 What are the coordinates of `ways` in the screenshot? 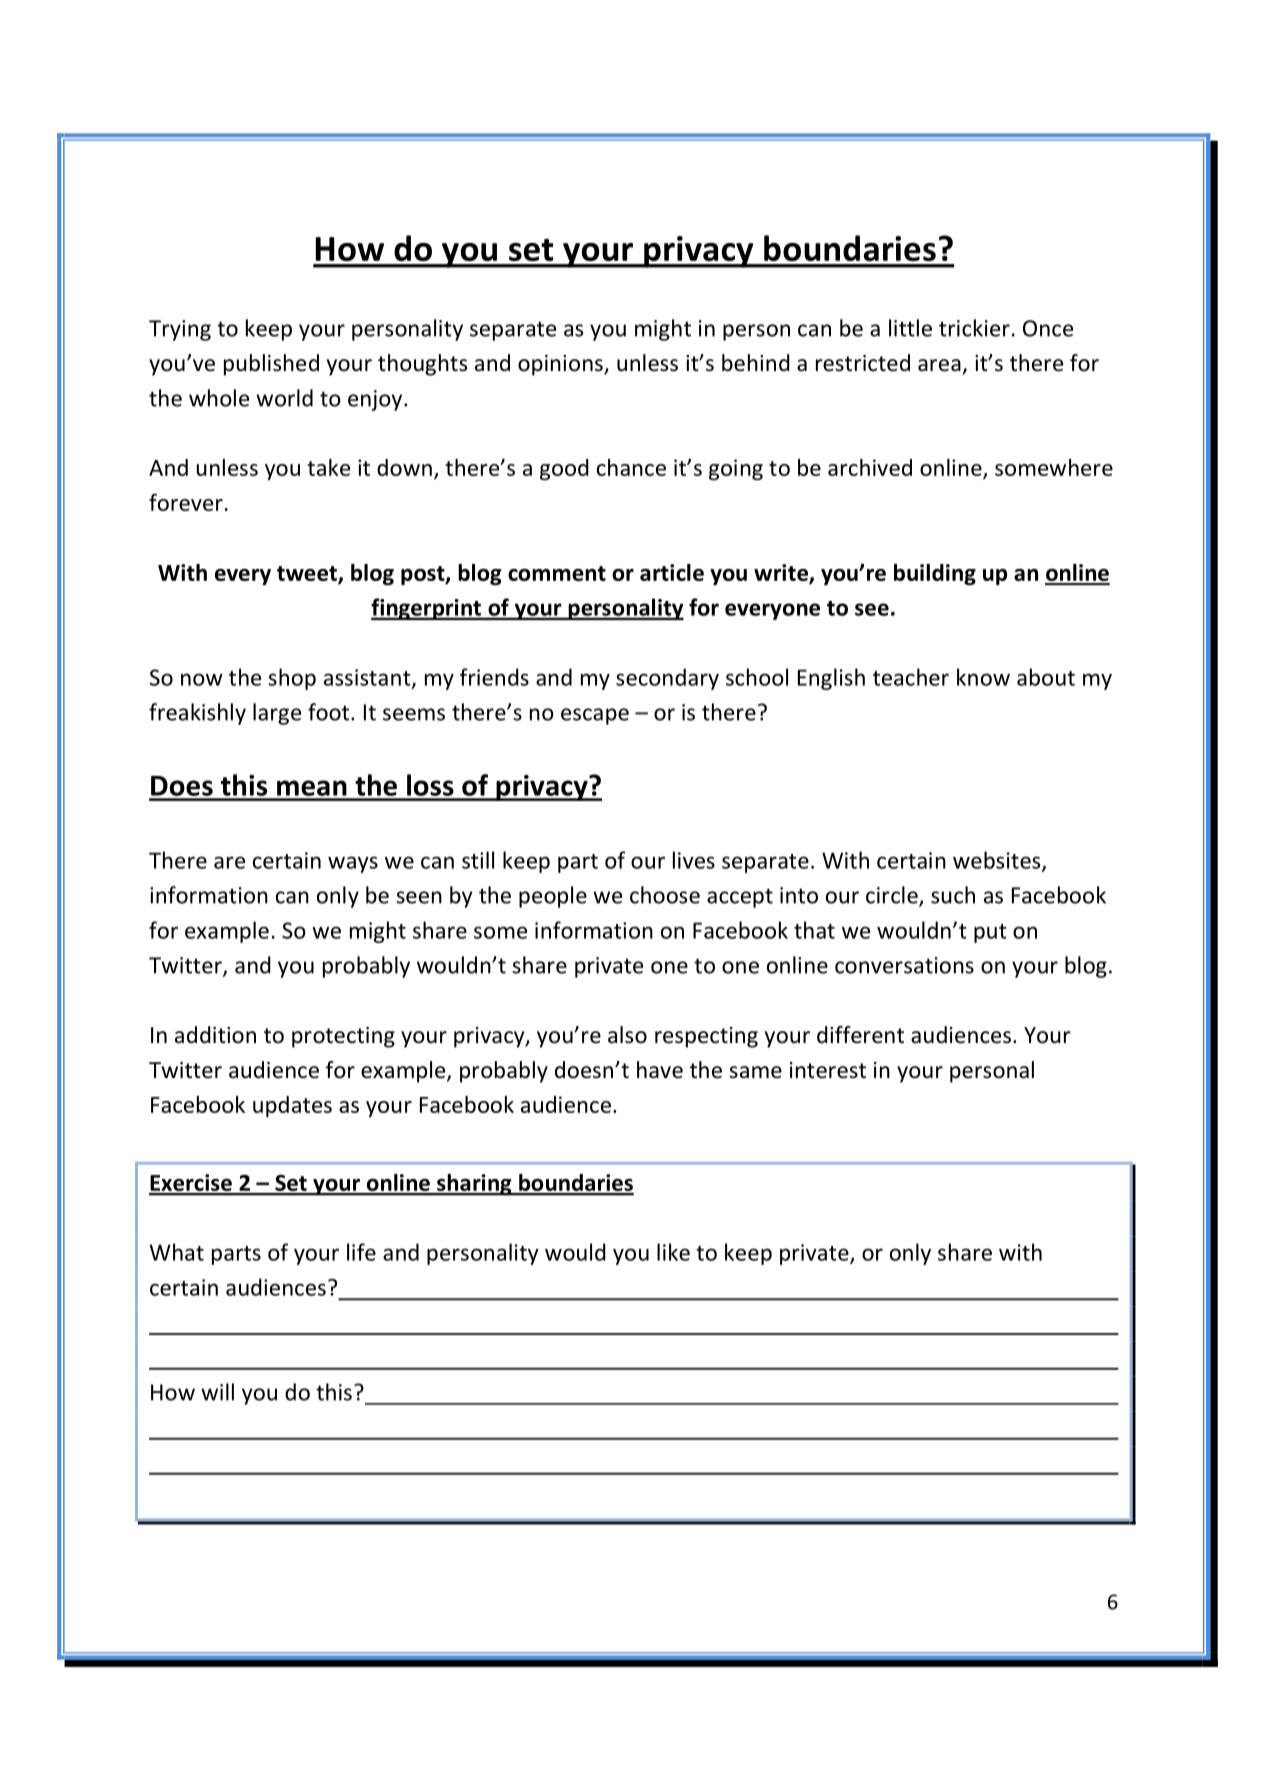 It's located at (353, 864).
